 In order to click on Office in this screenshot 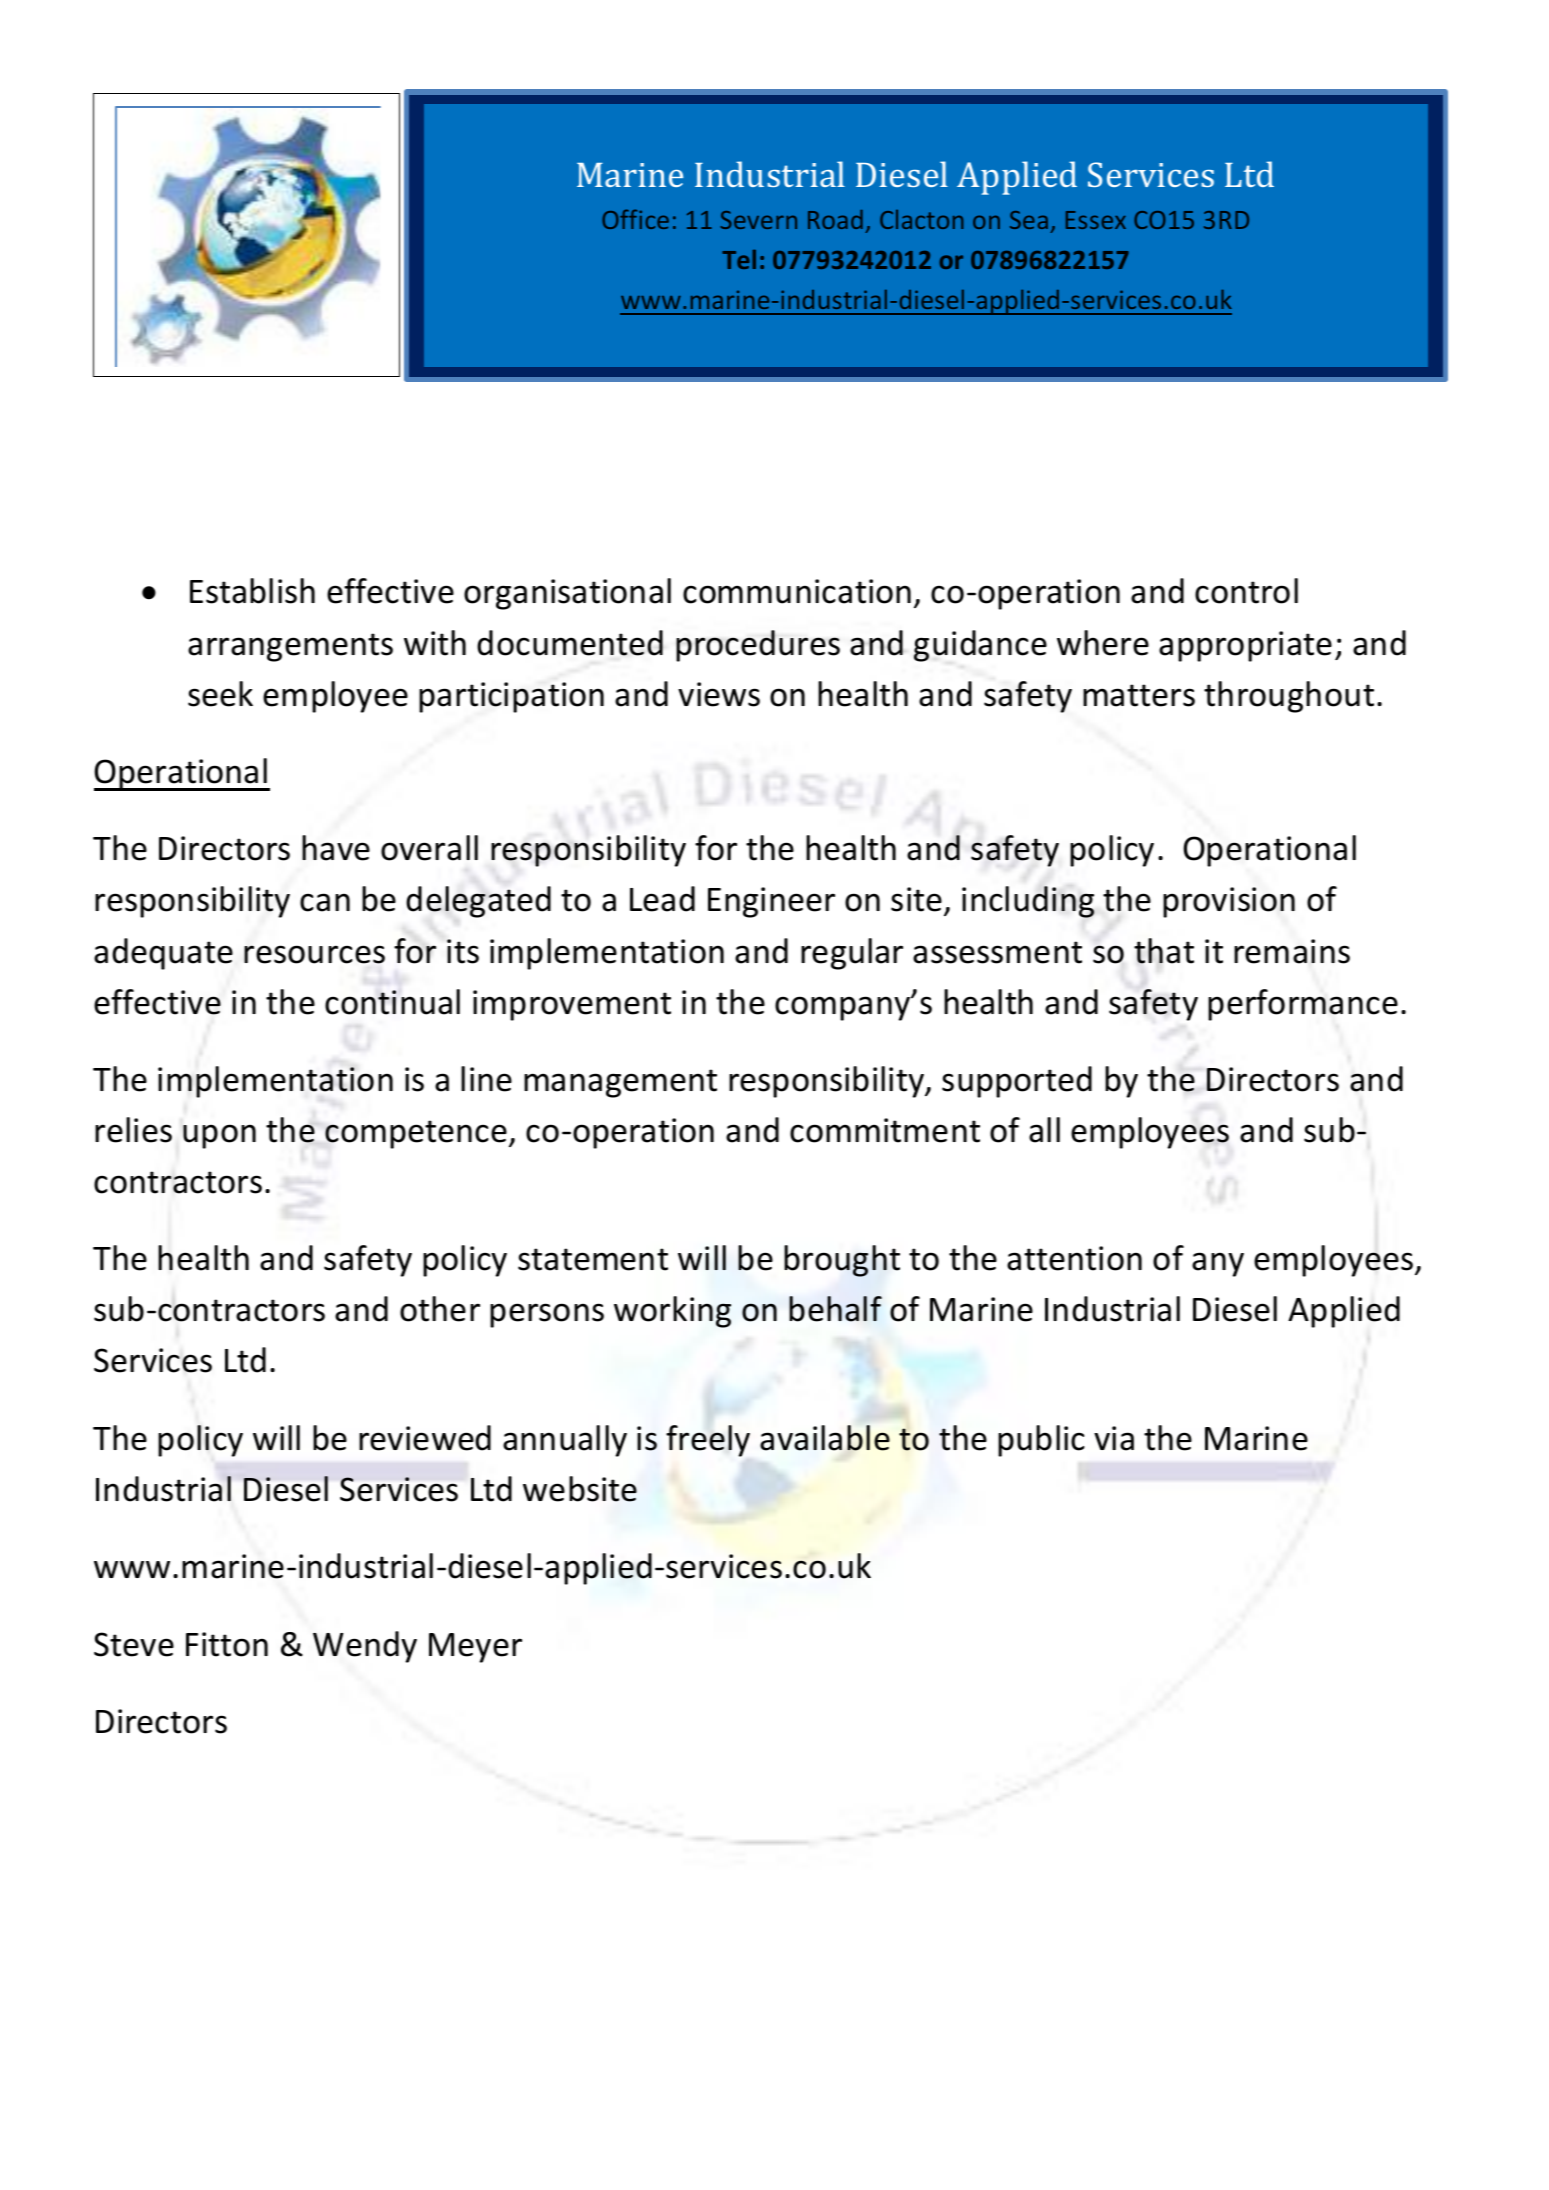, I will do `click(635, 219)`.
